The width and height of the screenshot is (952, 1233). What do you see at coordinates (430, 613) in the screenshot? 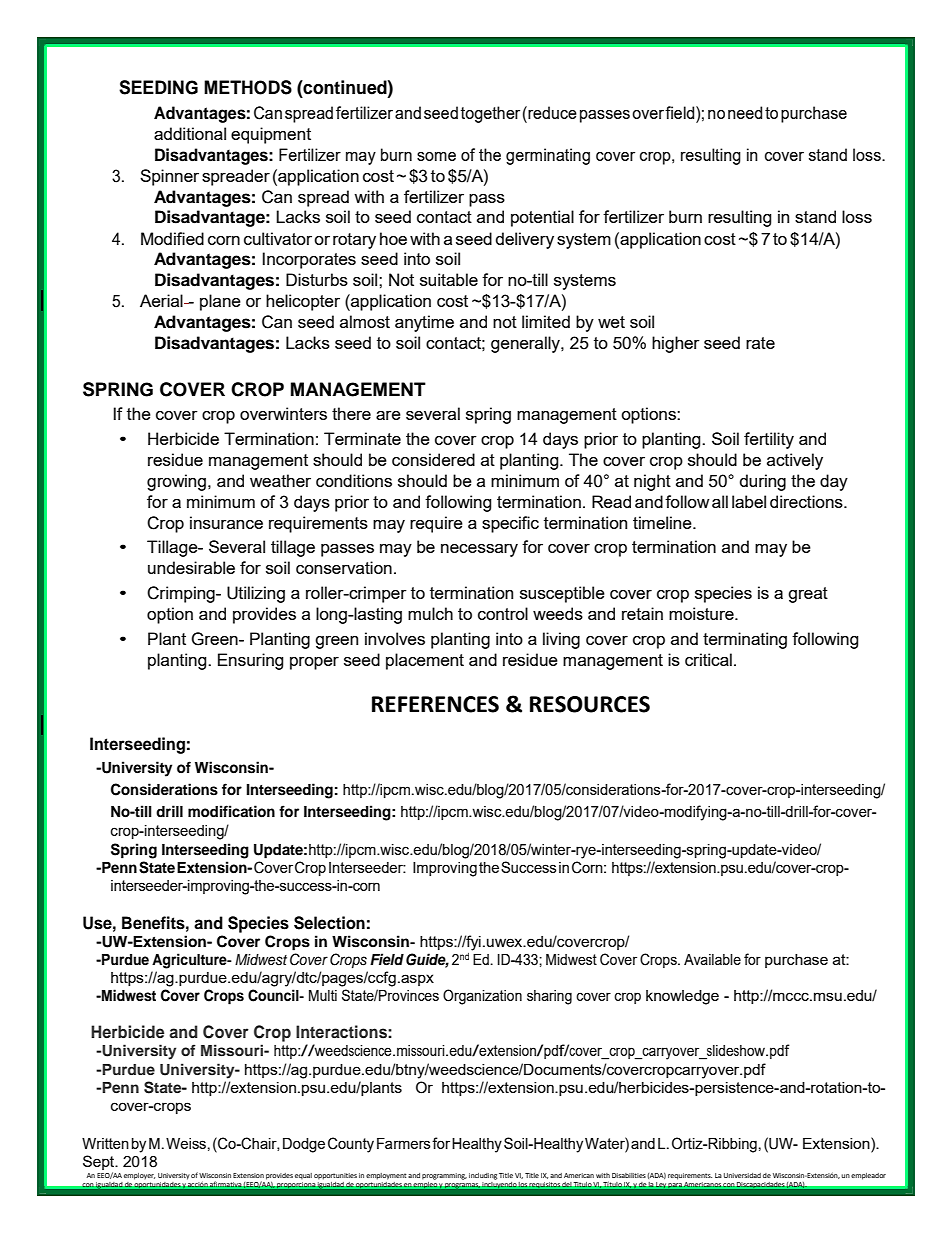
I see `mulch` at bounding box center [430, 613].
